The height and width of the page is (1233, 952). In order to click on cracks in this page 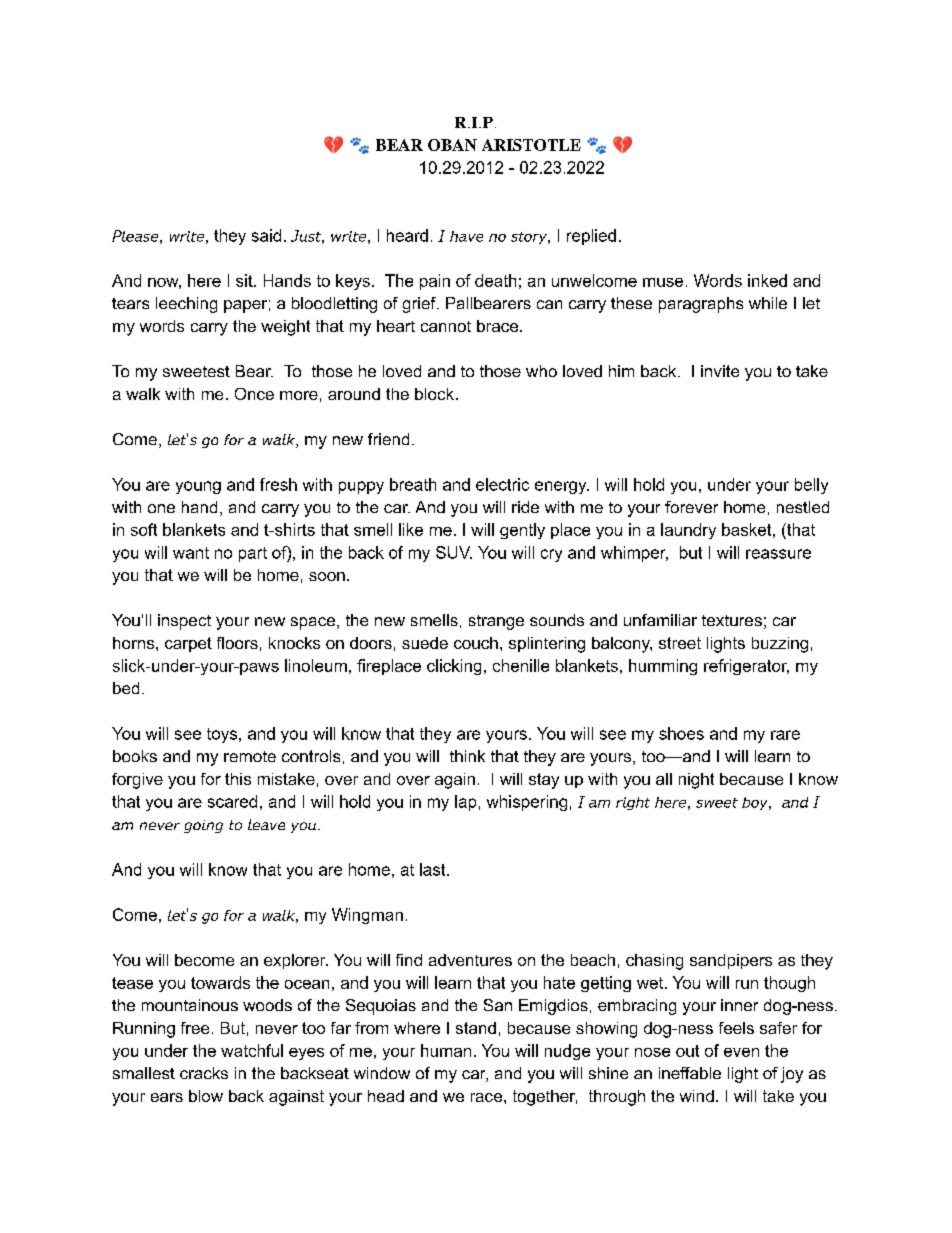, I will do `click(204, 1073)`.
